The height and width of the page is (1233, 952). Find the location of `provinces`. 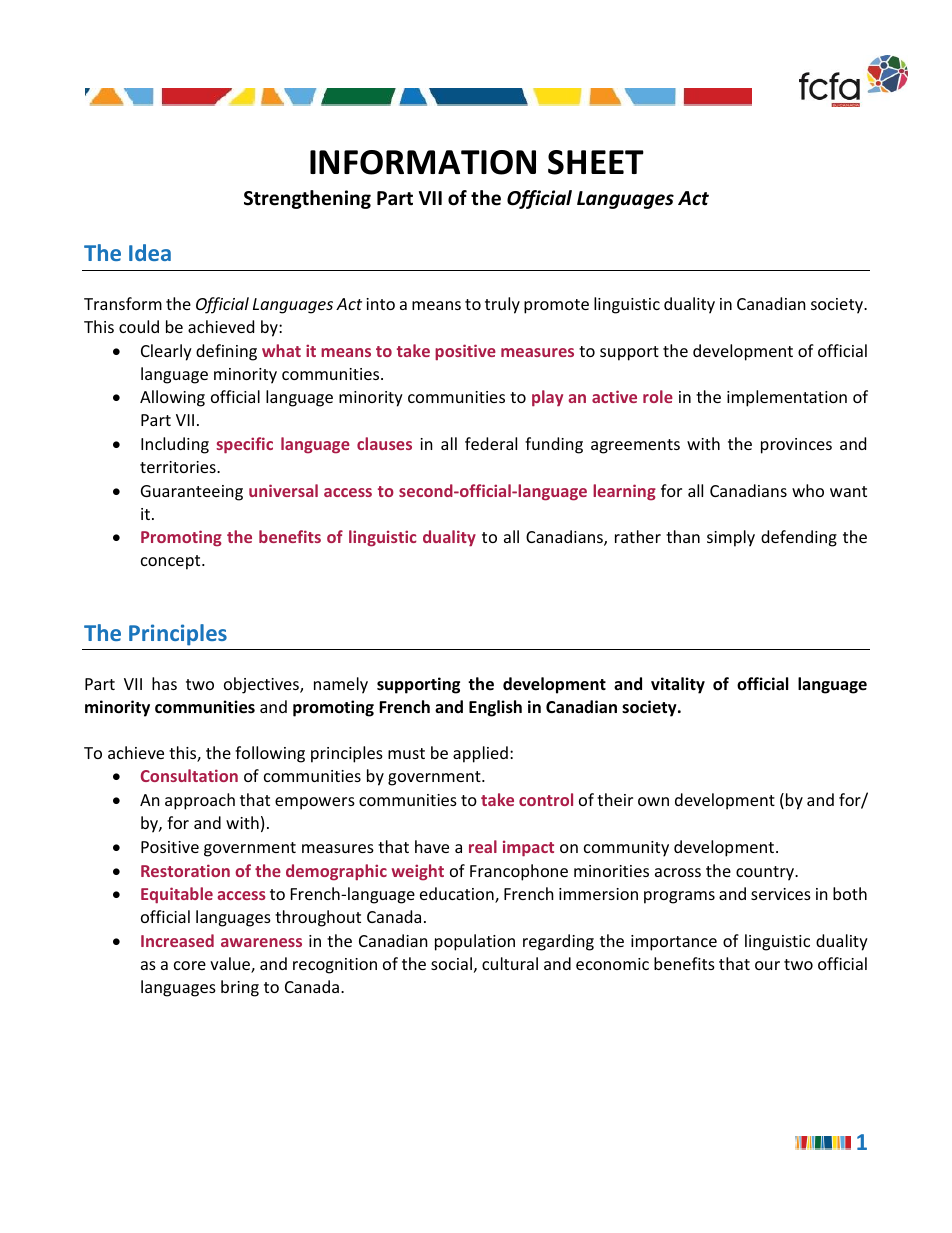

provinces is located at coordinates (796, 446).
